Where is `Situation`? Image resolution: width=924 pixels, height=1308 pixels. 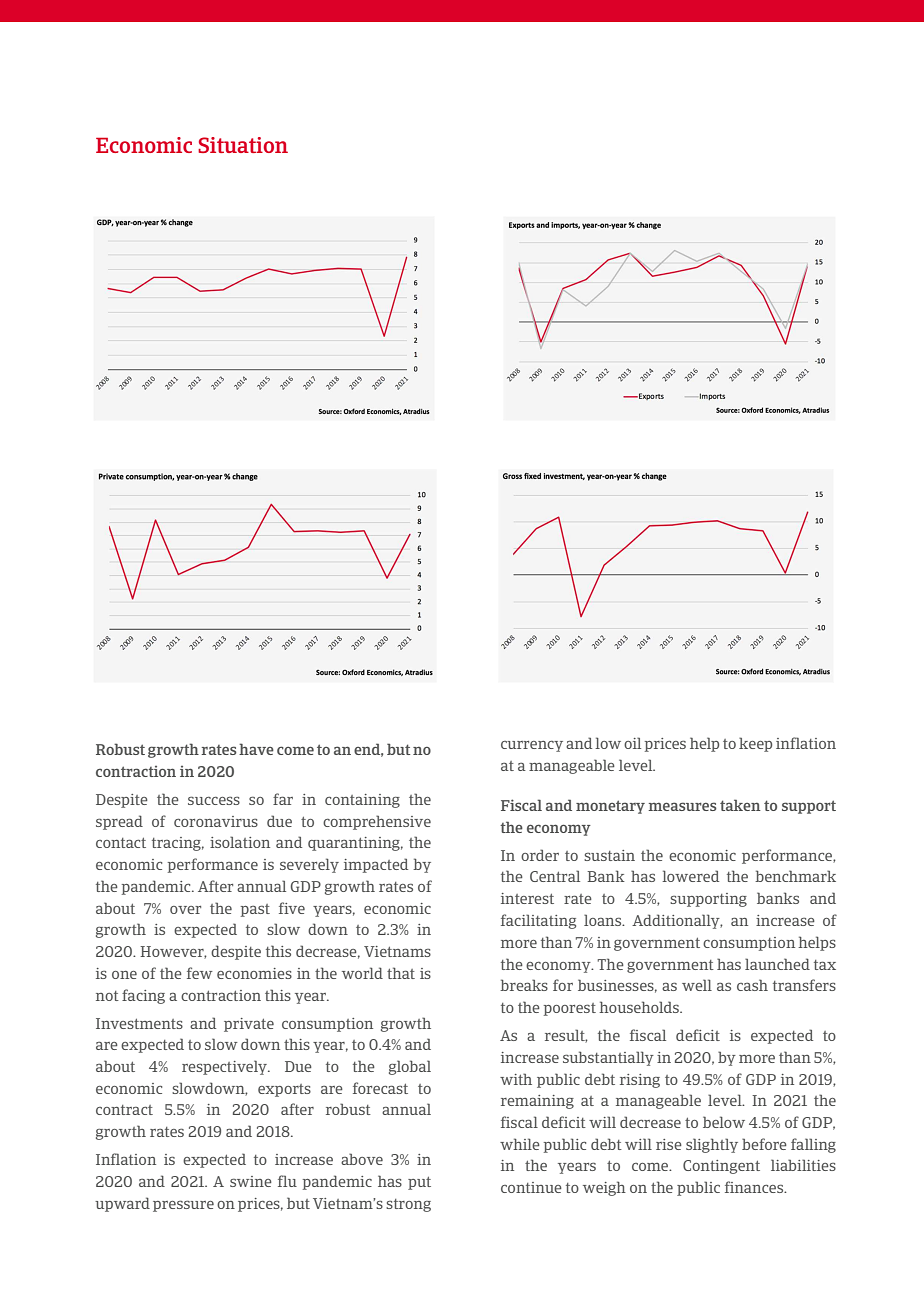 Situation is located at coordinates (243, 145).
